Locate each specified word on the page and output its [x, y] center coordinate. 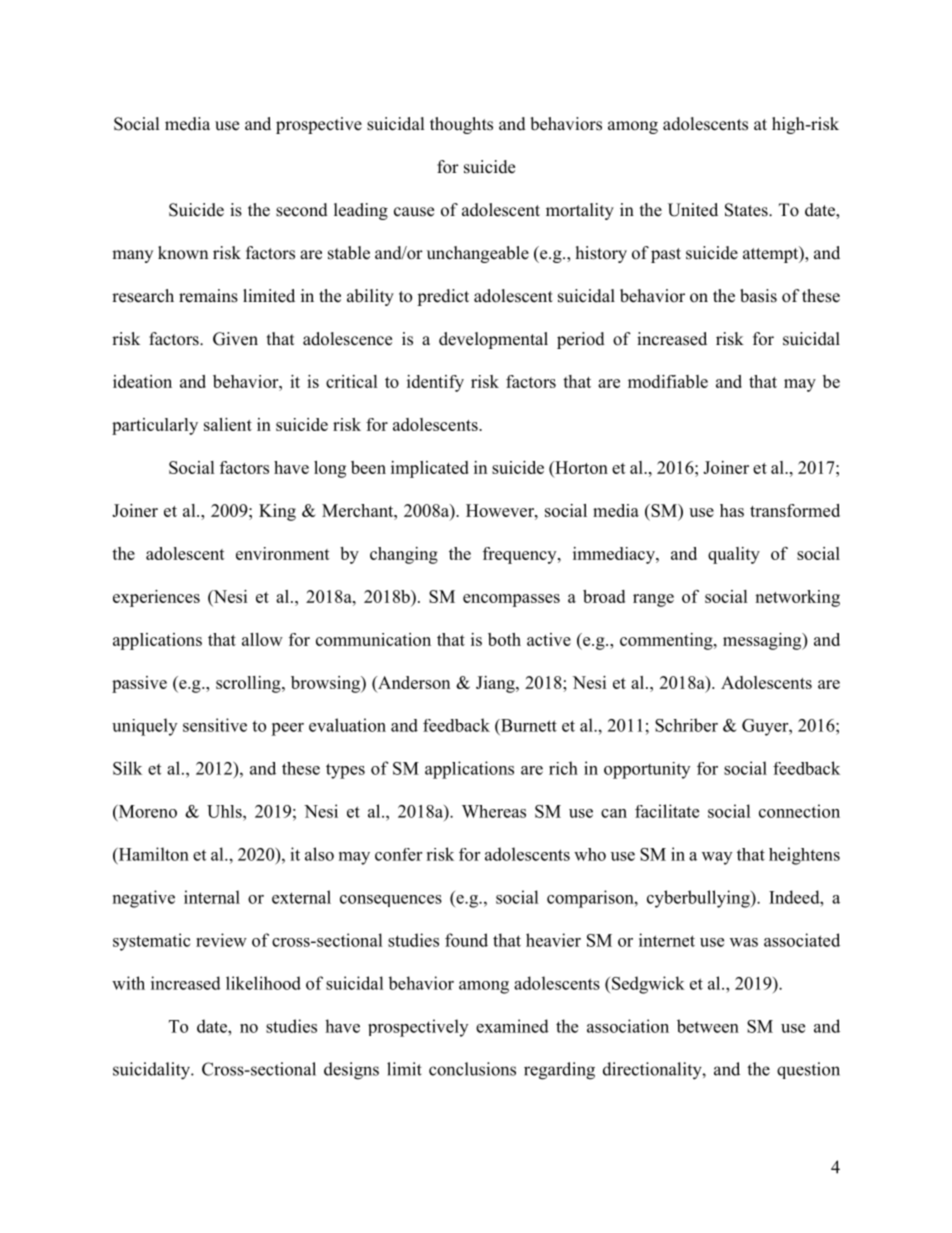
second [302, 210]
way [717, 858]
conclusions [472, 1069]
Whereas [494, 811]
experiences [156, 598]
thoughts [461, 125]
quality [734, 555]
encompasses [511, 600]
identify [435, 383]
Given [235, 339]
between [708, 1026]
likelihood [263, 983]
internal [212, 897]
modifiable [668, 381]
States [747, 210]
